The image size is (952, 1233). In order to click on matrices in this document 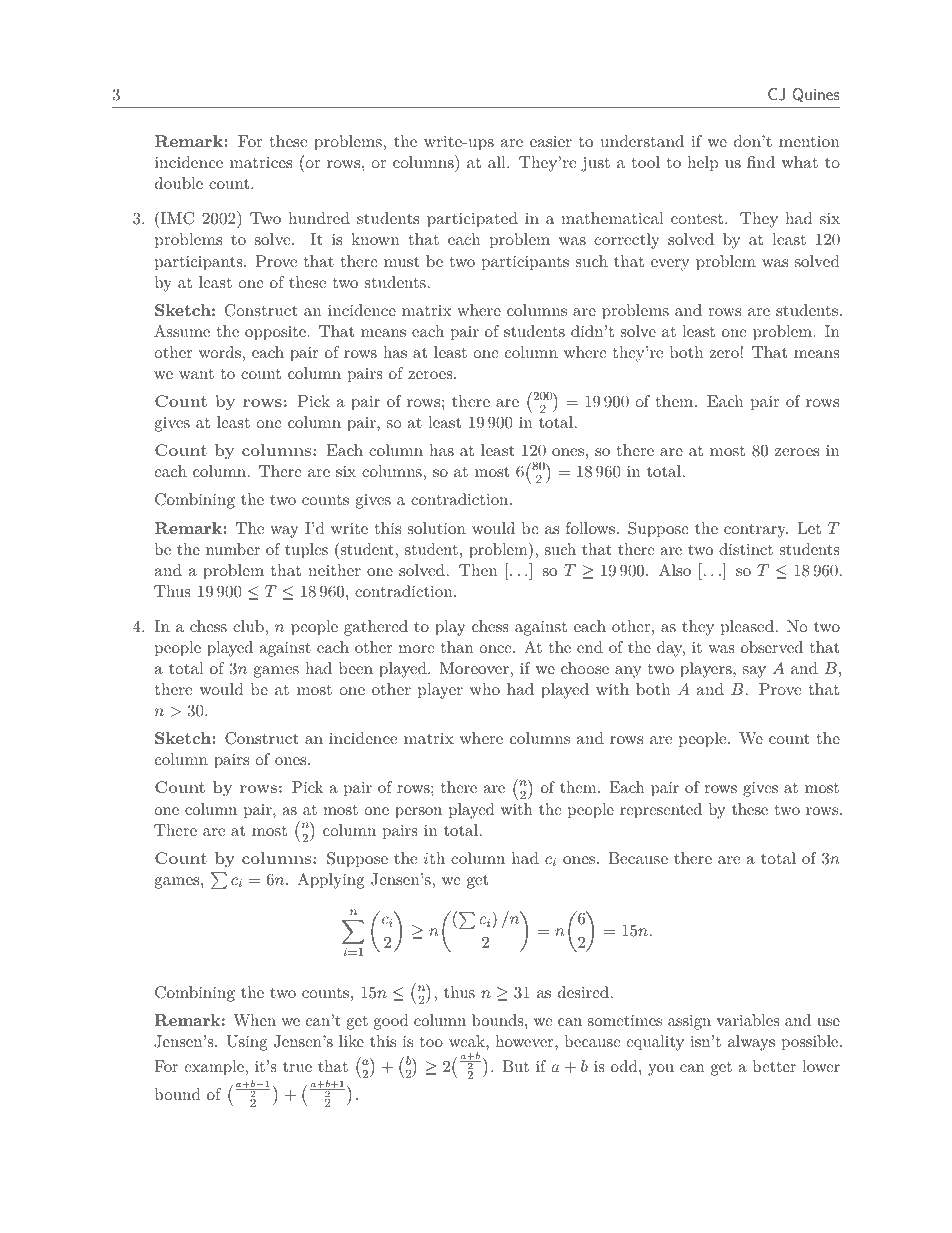, I will do `click(261, 162)`.
